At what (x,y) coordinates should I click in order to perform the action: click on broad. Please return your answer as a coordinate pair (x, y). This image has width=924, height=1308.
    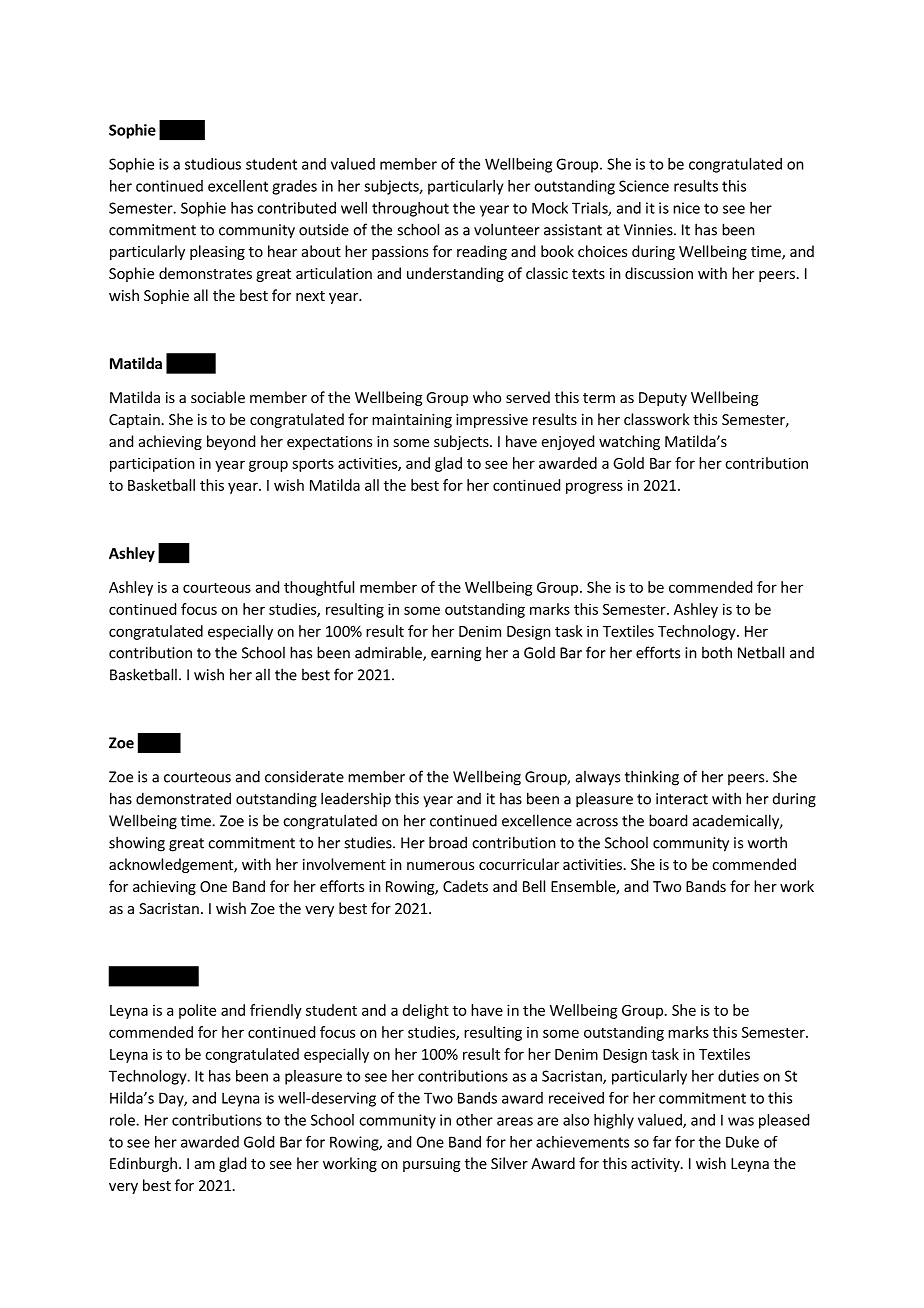
    Looking at the image, I should click on (448, 842).
